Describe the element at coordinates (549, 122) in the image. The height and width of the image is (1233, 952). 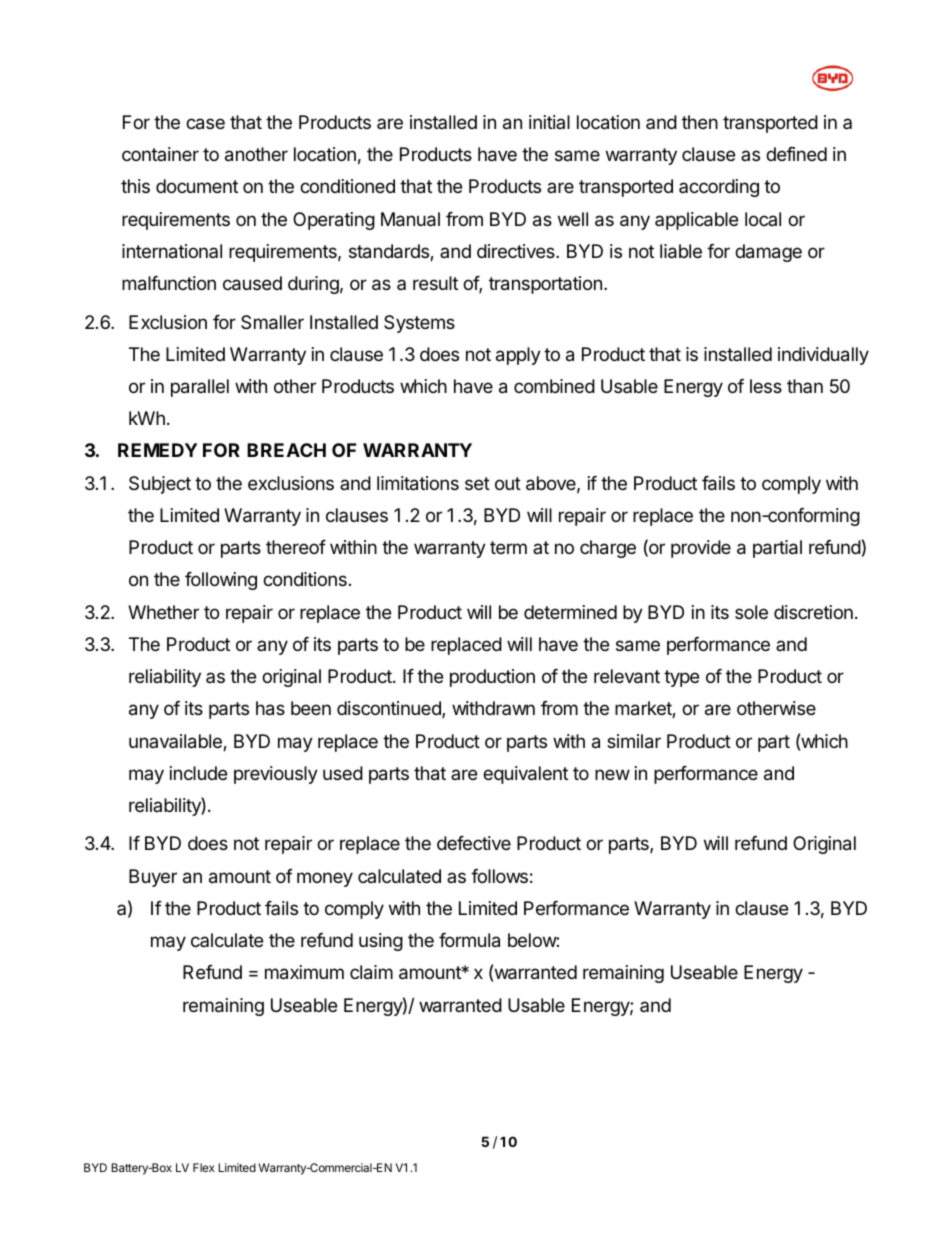
I see `initial` at that location.
